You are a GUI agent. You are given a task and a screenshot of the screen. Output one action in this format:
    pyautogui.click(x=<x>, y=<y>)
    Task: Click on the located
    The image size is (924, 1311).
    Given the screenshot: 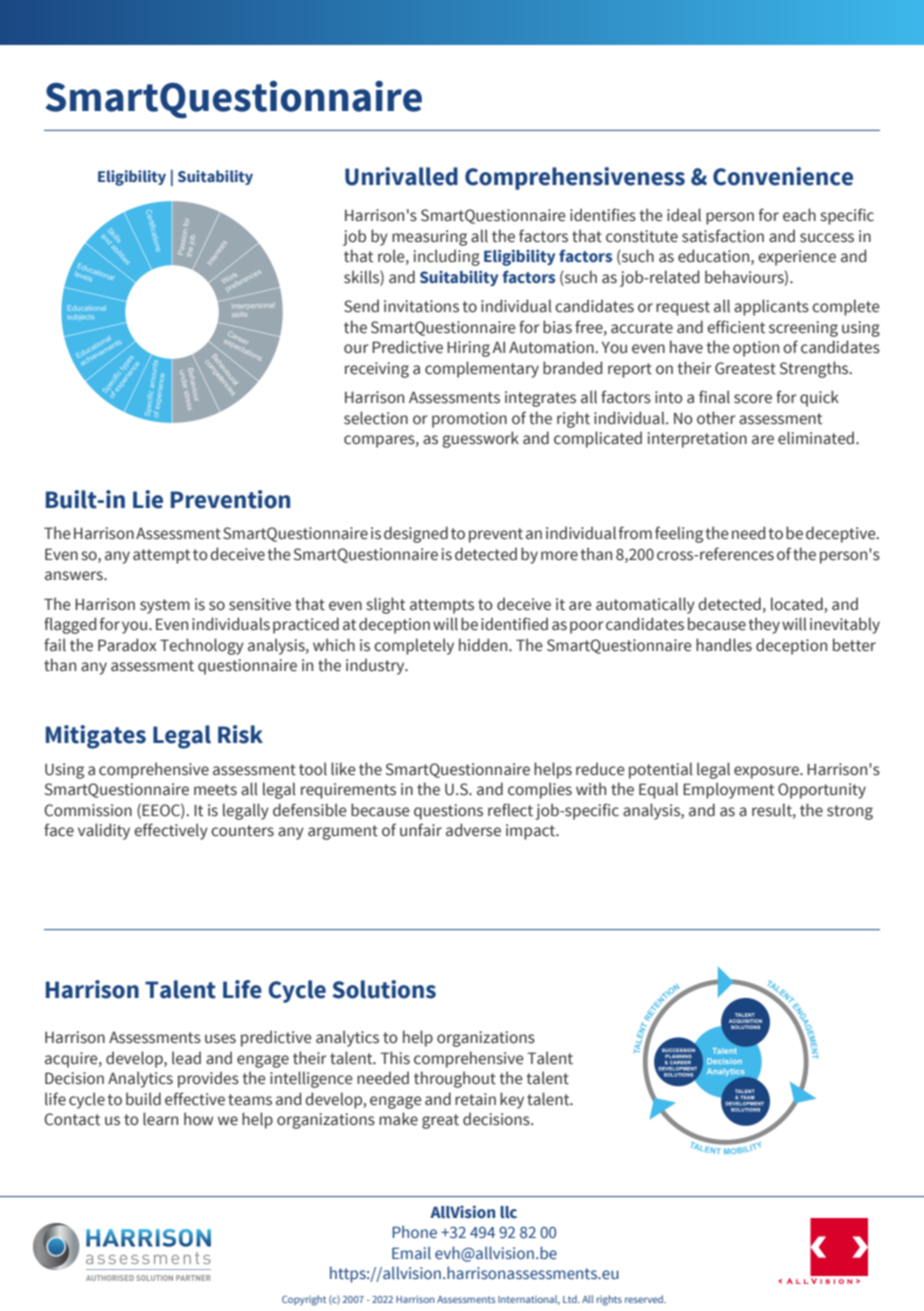 What is the action you would take?
    pyautogui.click(x=797, y=604)
